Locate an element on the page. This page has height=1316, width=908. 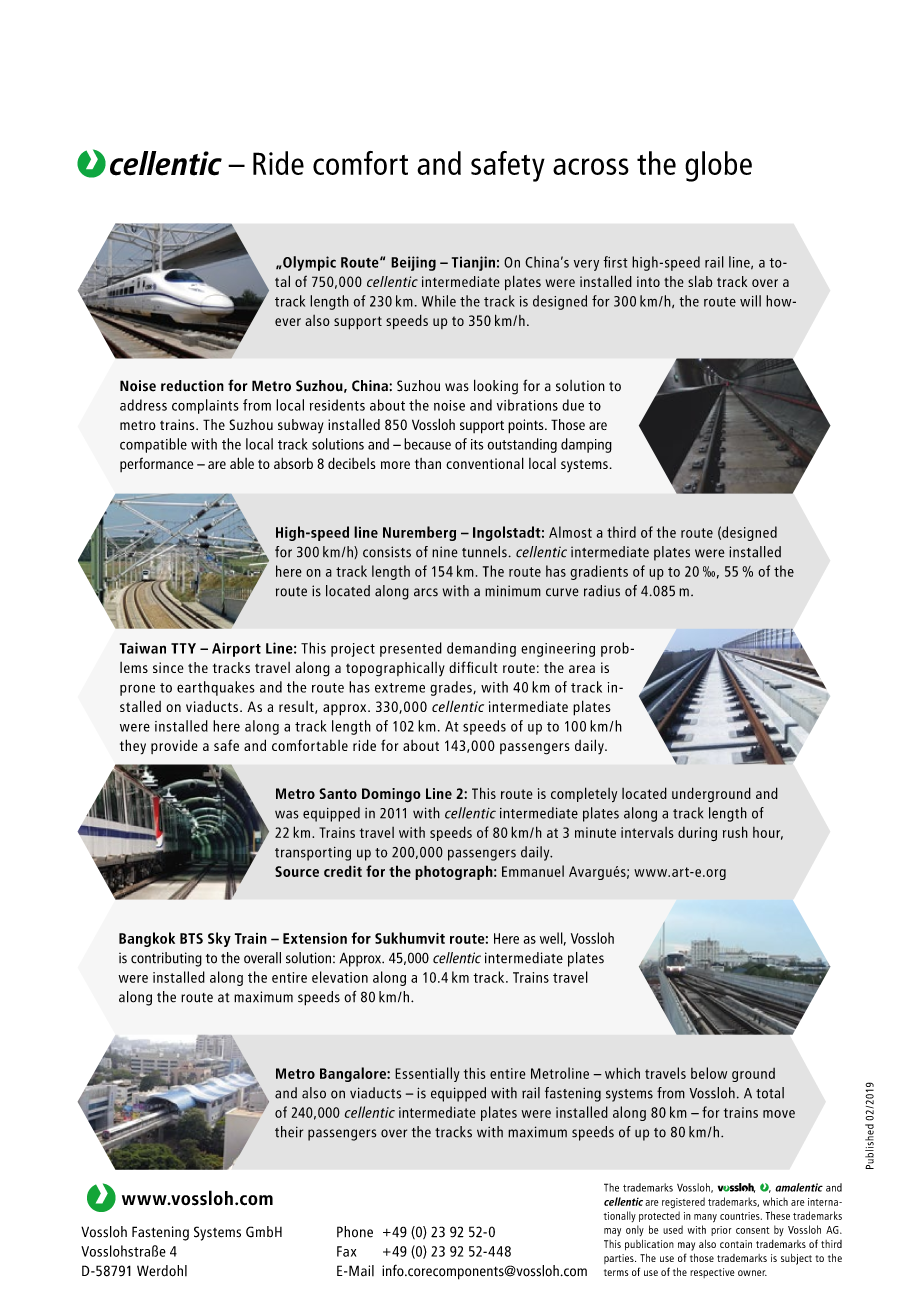
rush is located at coordinates (735, 832).
